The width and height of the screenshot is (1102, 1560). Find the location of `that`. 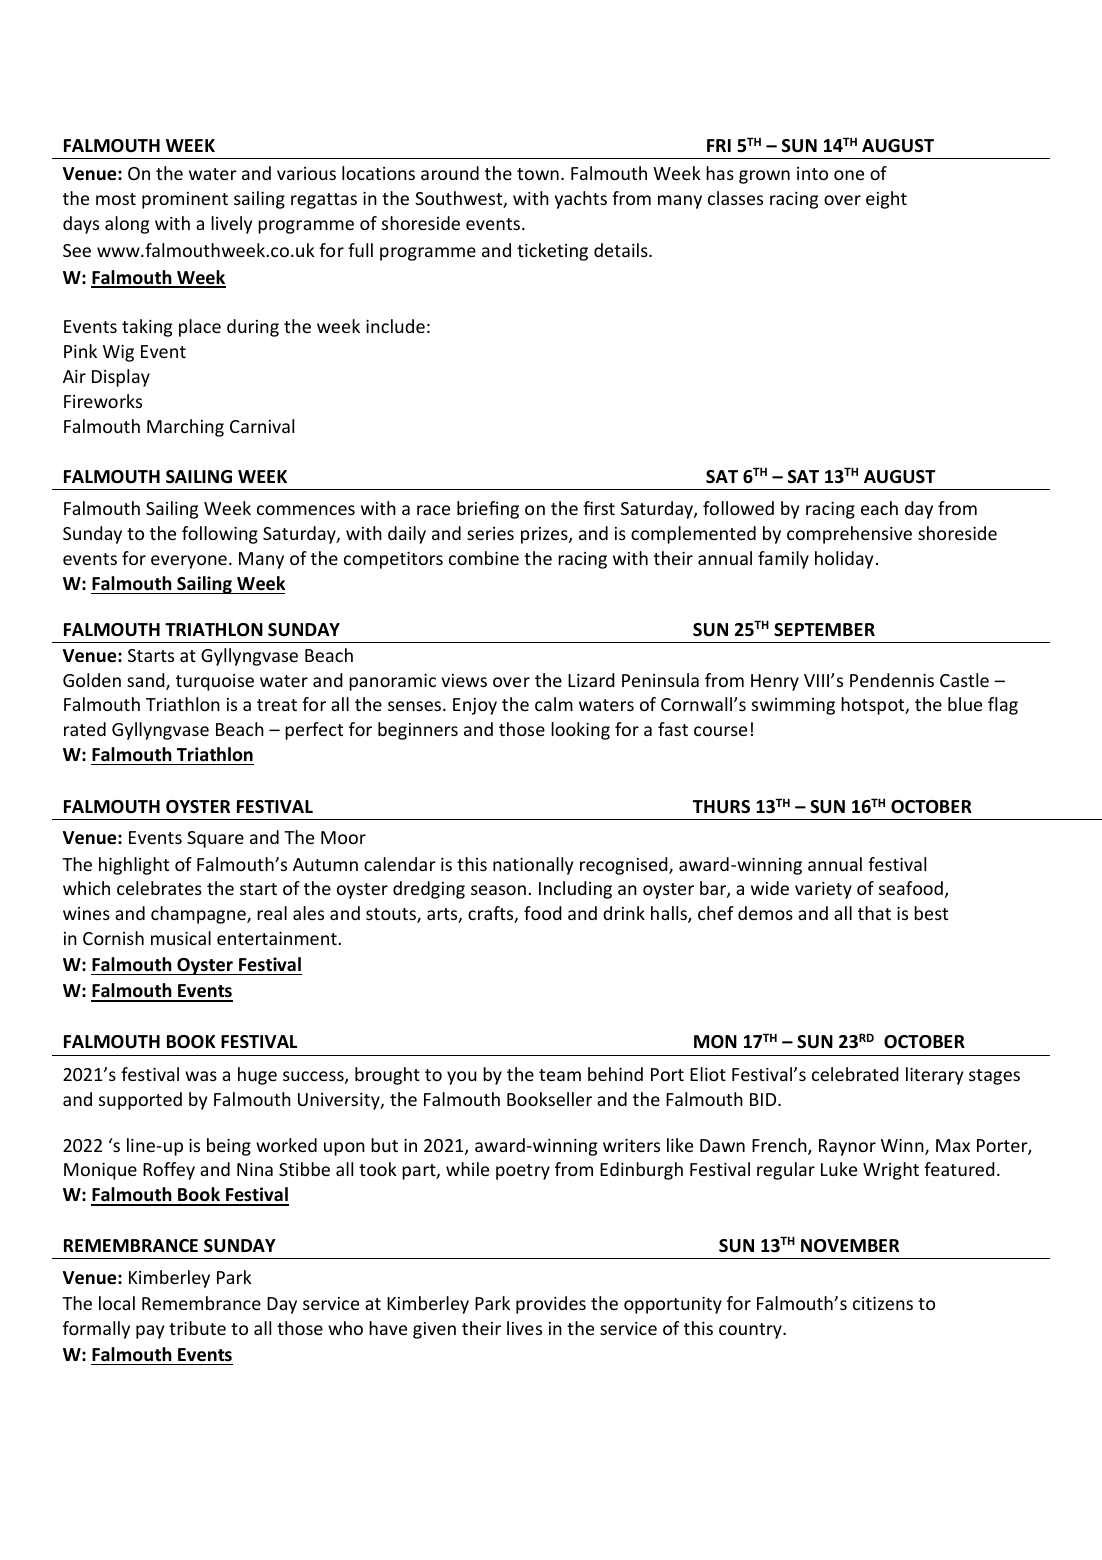

that is located at coordinates (874, 913).
